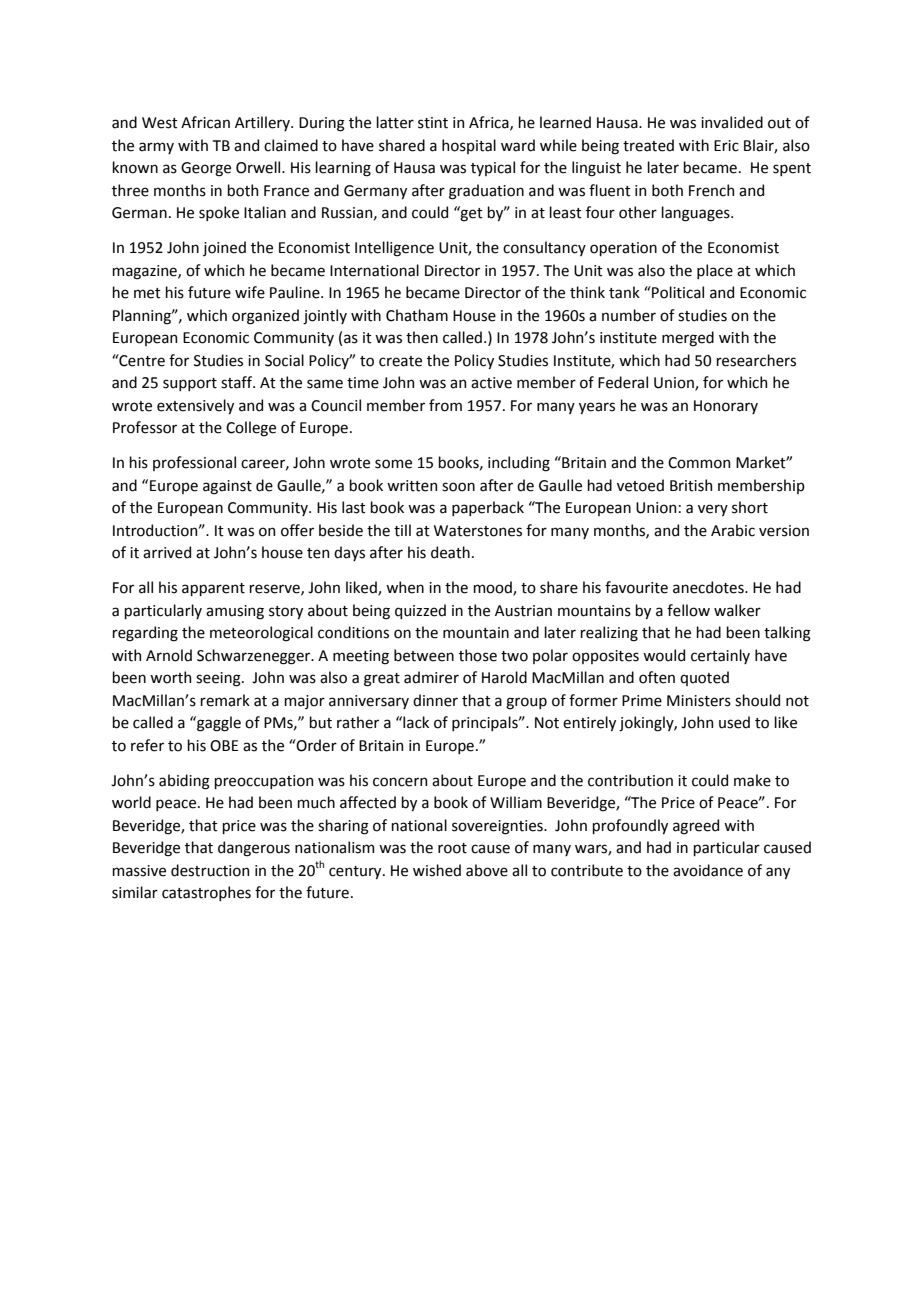 The image size is (924, 1308). I want to click on support, so click(190, 384).
